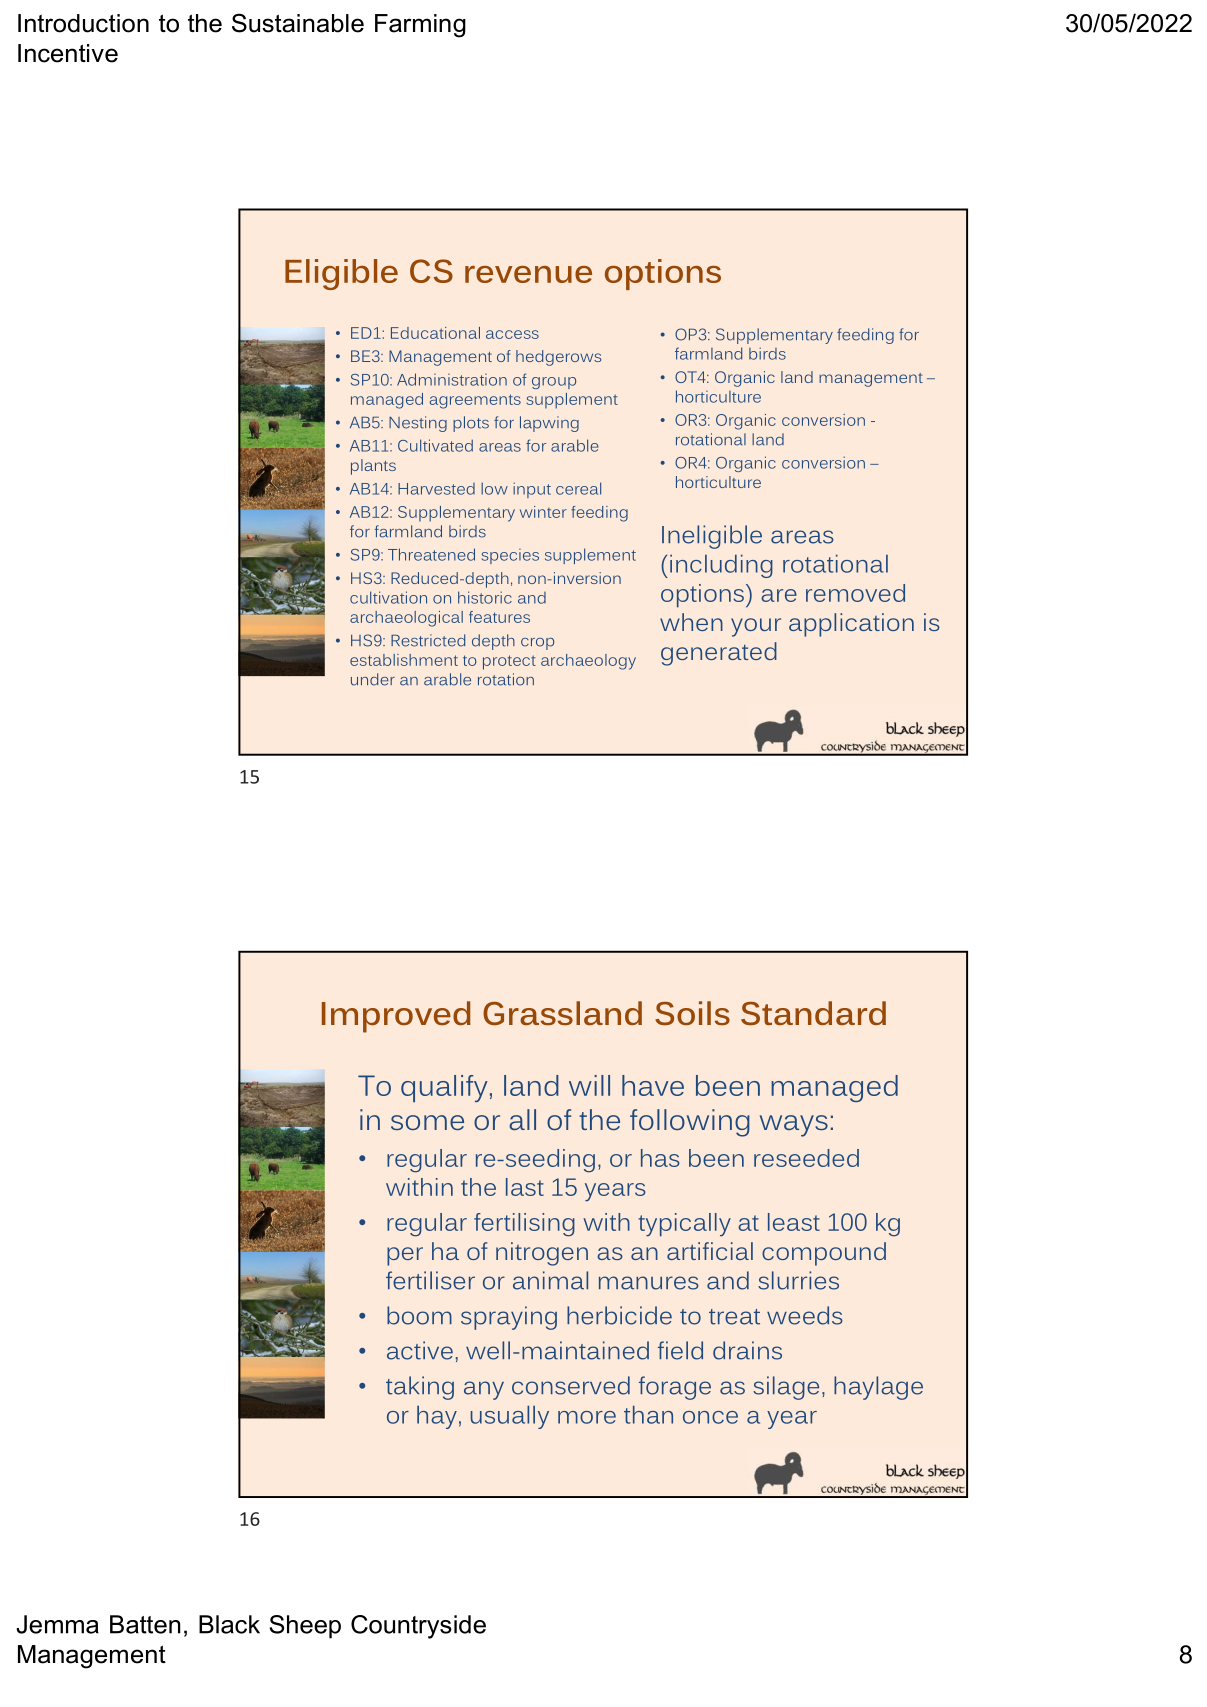 The height and width of the screenshot is (1707, 1207). I want to click on Threatened, so click(431, 554).
